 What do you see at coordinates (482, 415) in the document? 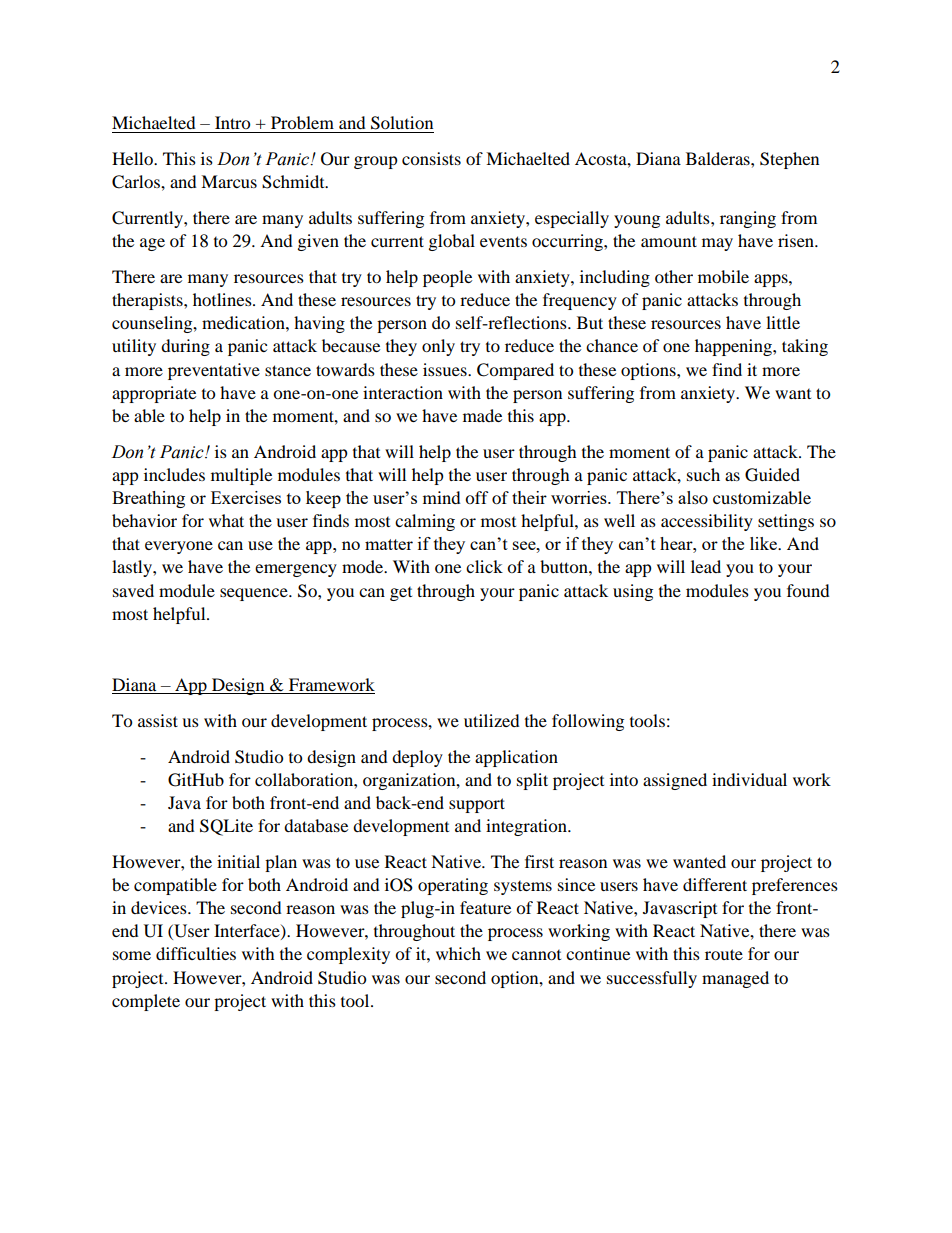
I see `made` at bounding box center [482, 415].
